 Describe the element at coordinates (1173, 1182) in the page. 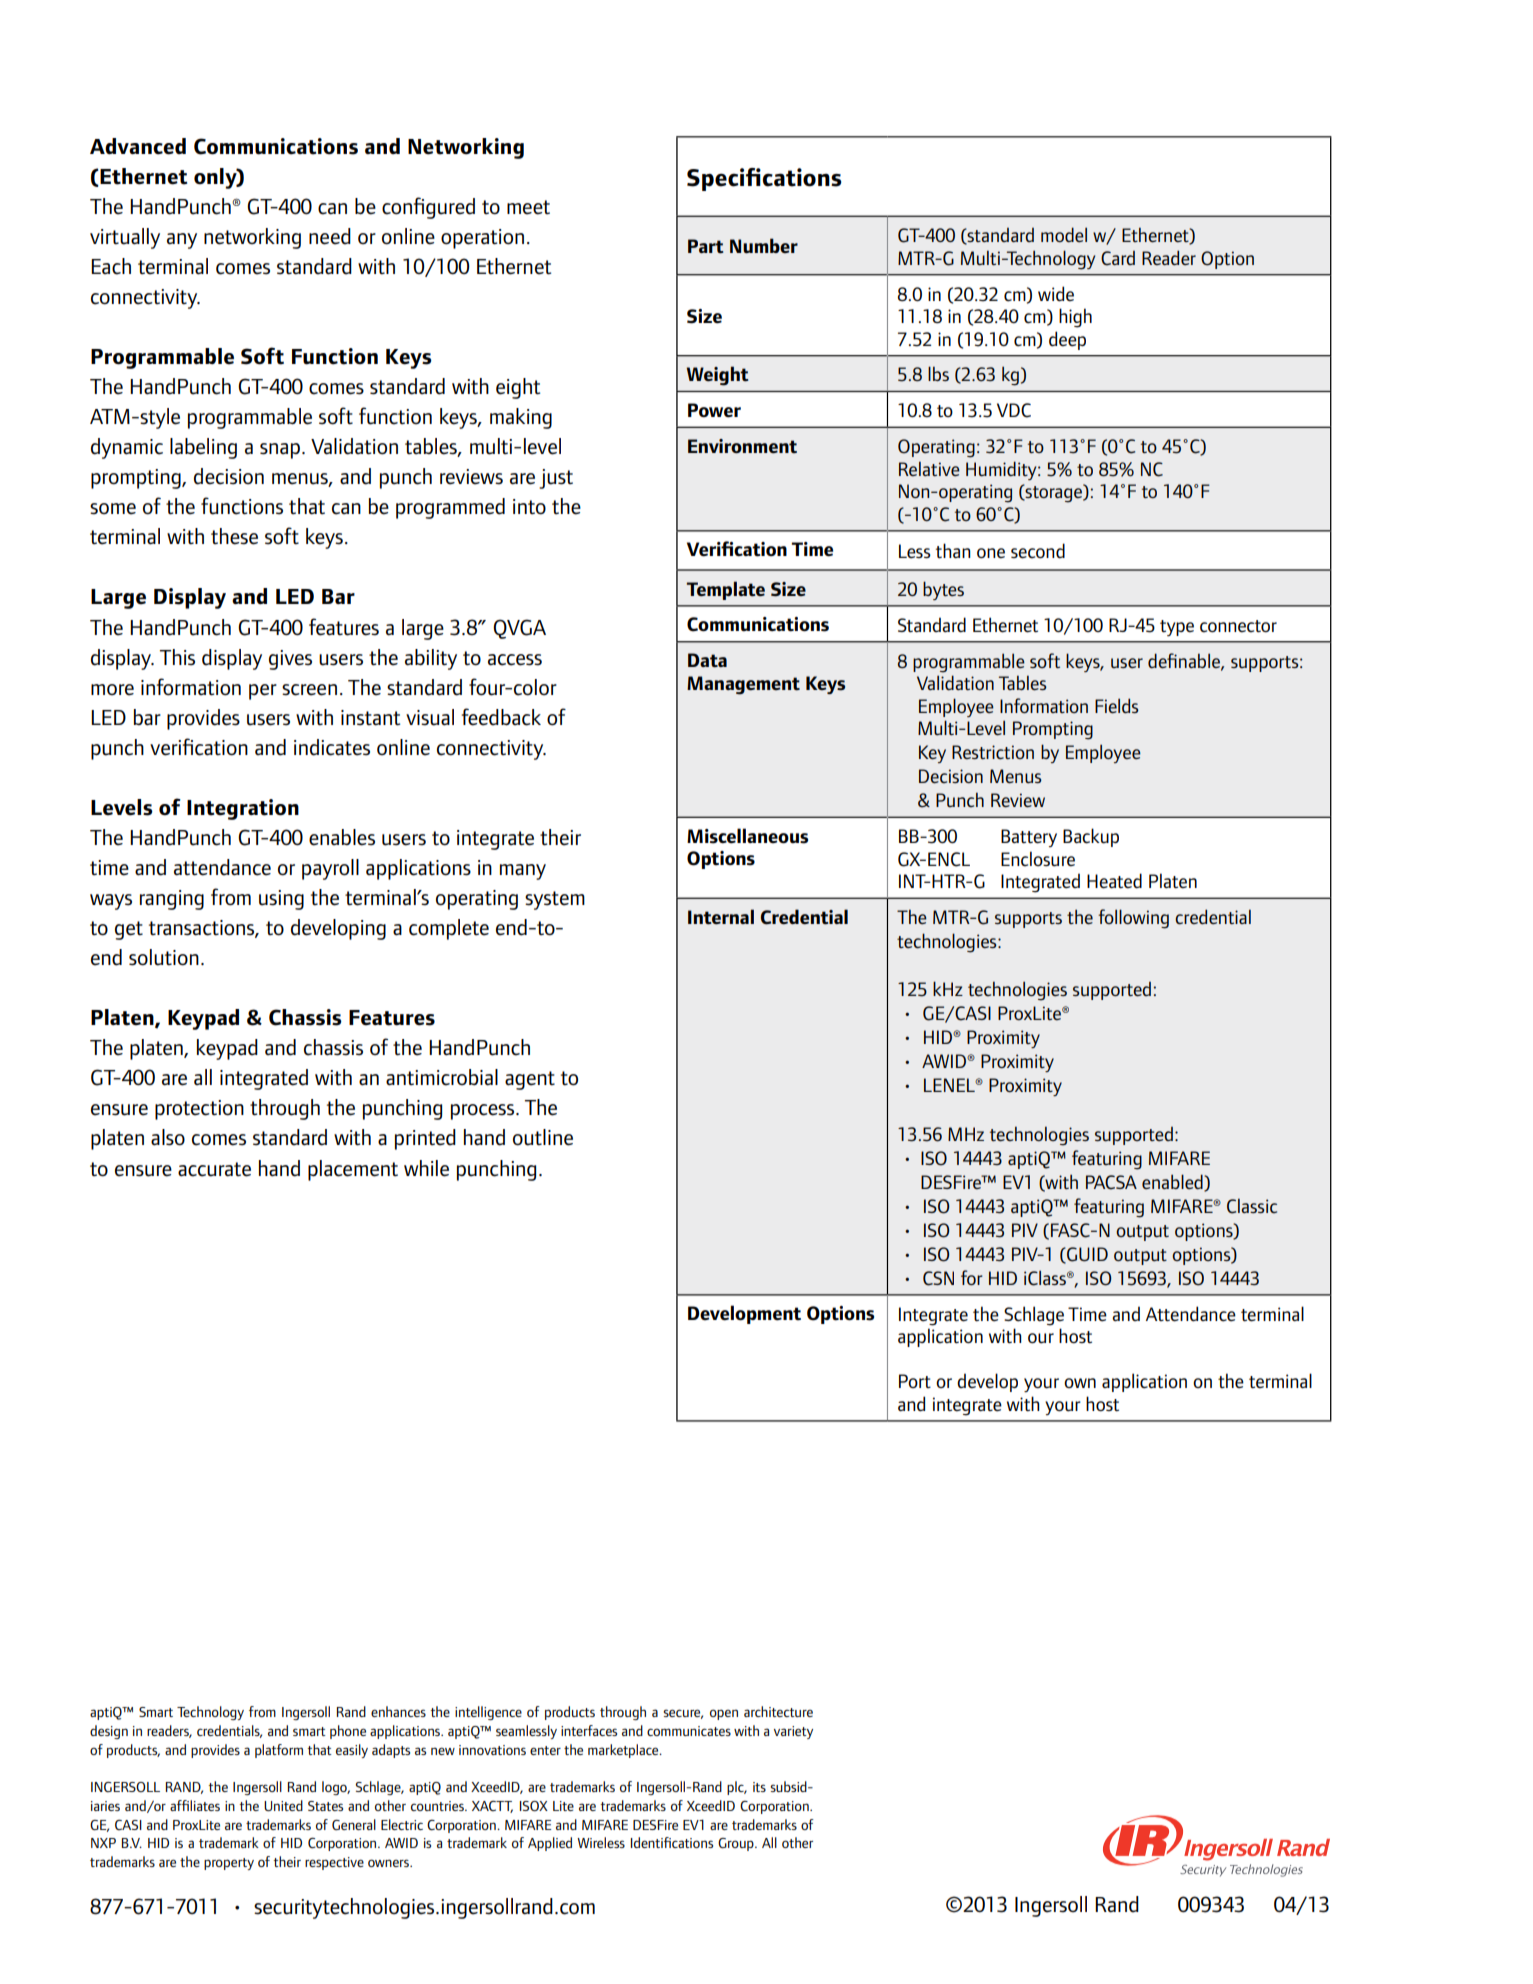

I see `enabled` at that location.
